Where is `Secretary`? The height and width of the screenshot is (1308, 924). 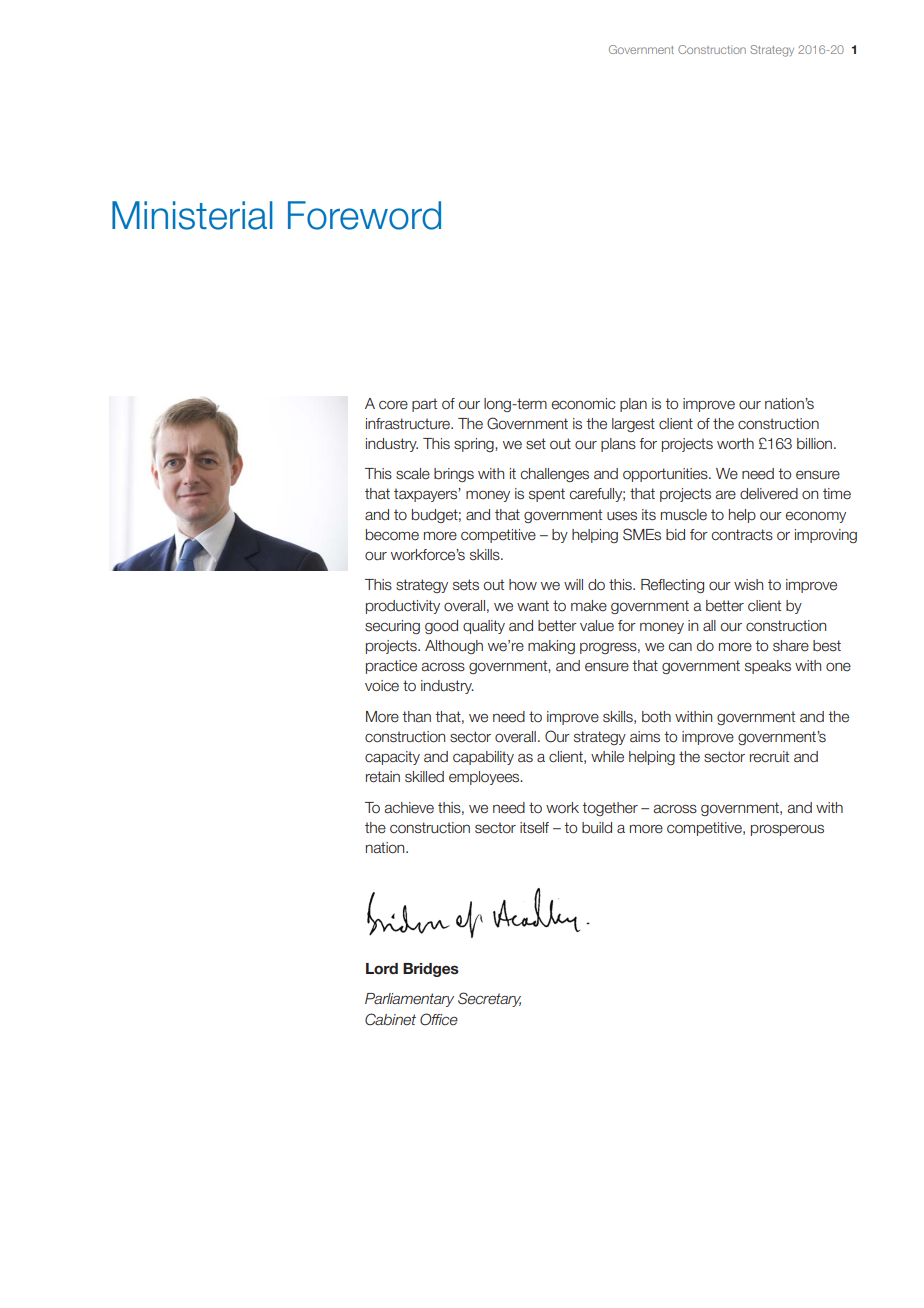 Secretary is located at coordinates (489, 999).
